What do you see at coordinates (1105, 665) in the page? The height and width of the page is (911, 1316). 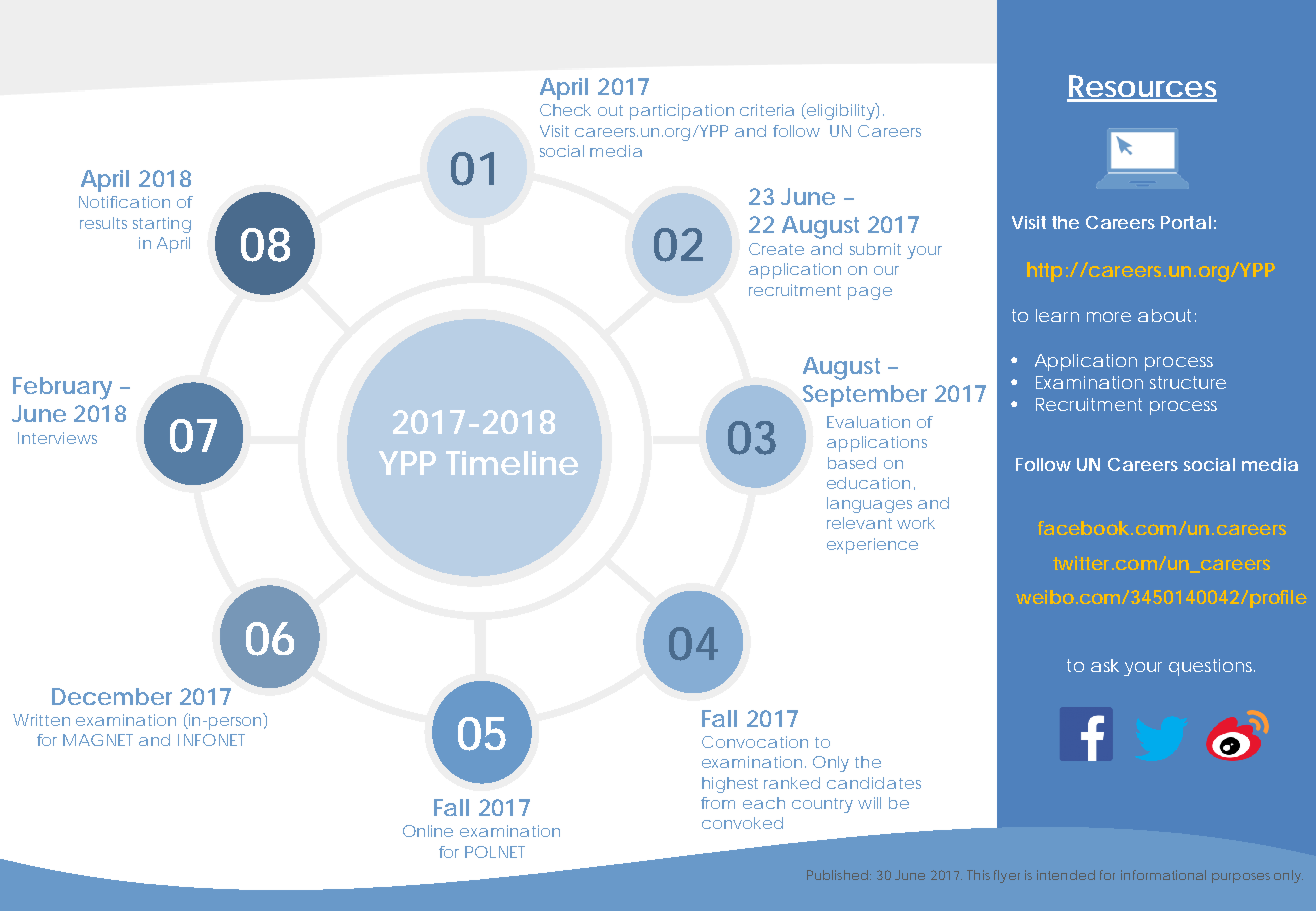 I see `ask` at bounding box center [1105, 665].
